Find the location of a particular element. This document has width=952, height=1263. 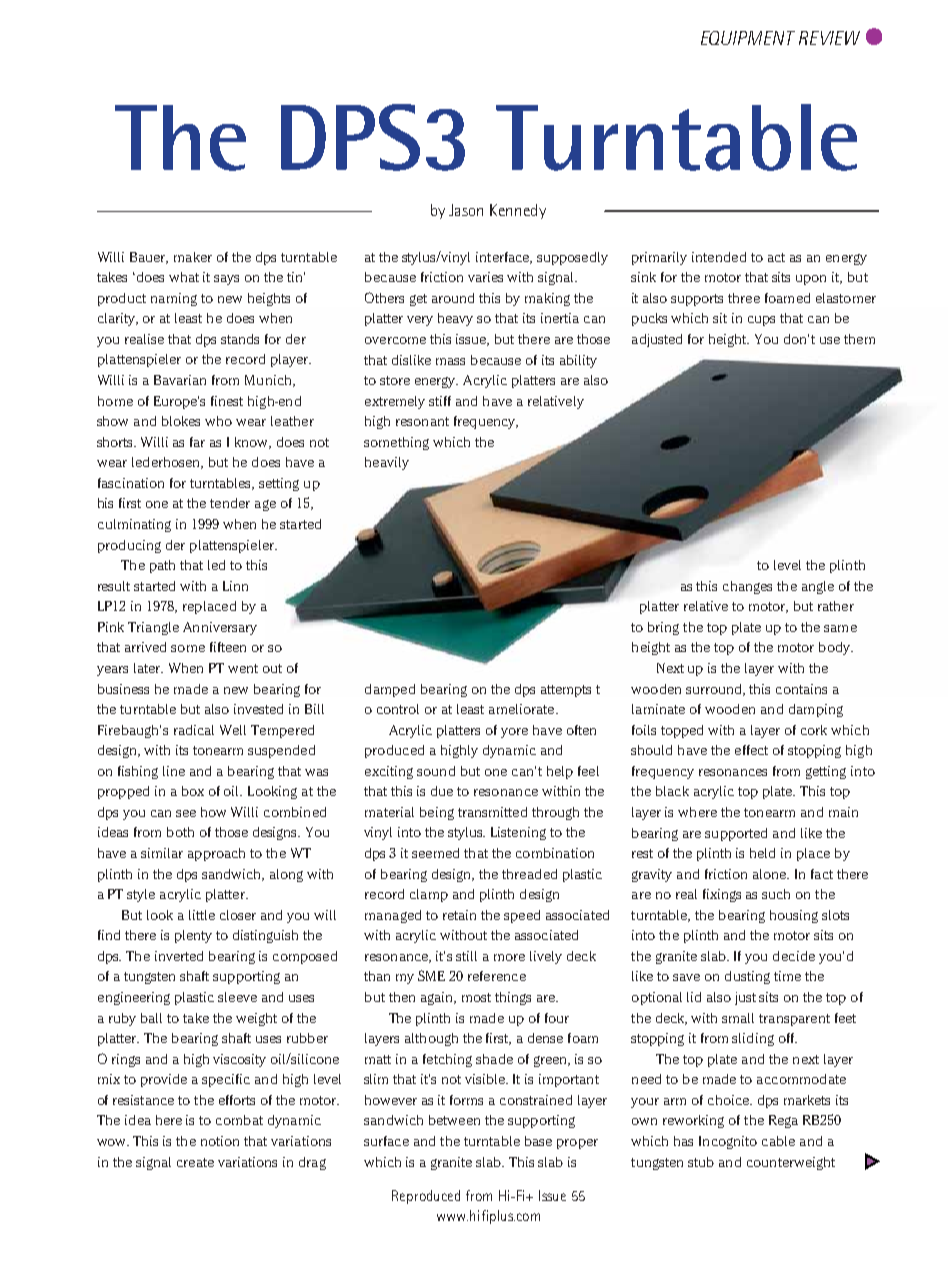

cups is located at coordinates (761, 321).
